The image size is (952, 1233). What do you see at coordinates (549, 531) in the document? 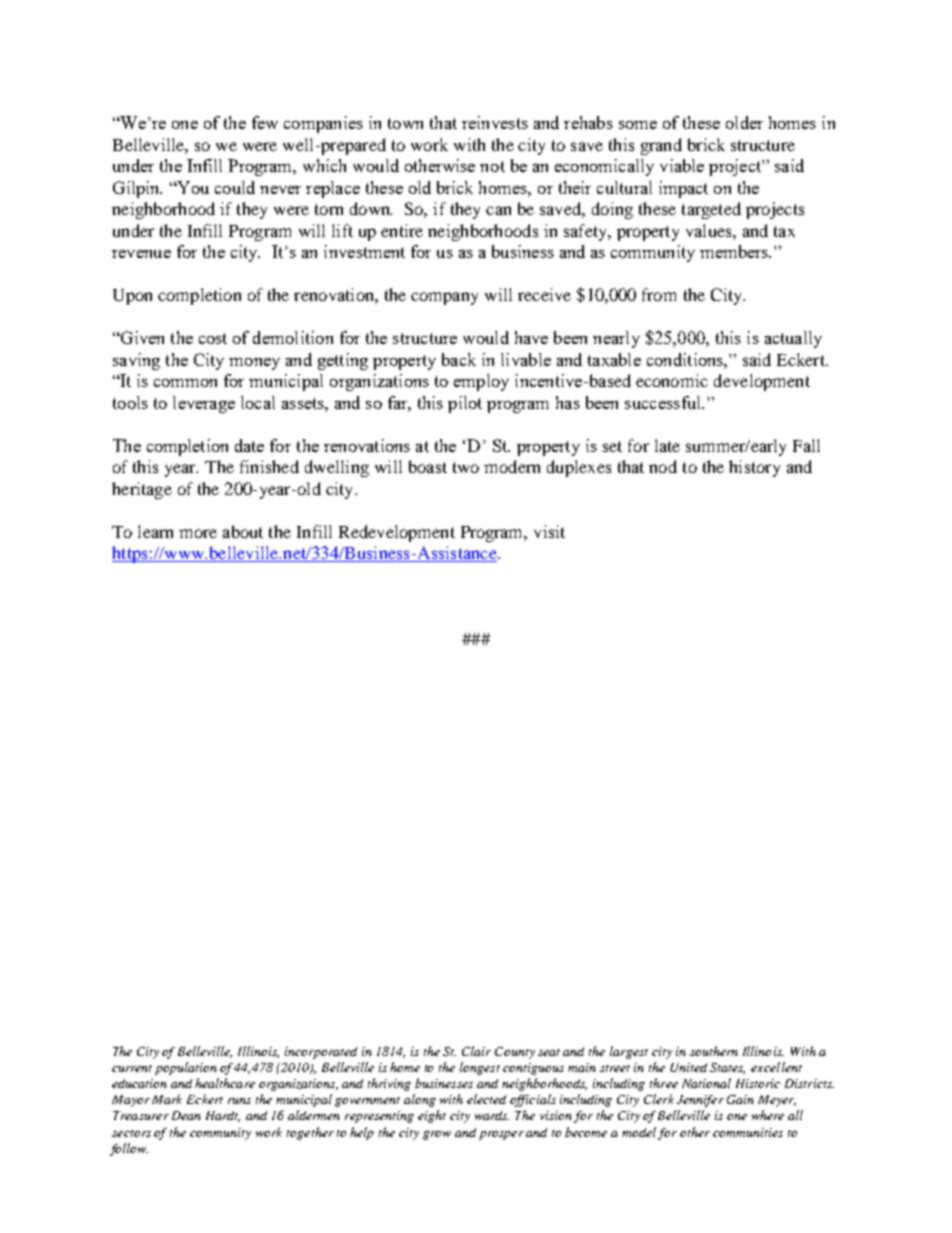
I see `visit` at bounding box center [549, 531].
